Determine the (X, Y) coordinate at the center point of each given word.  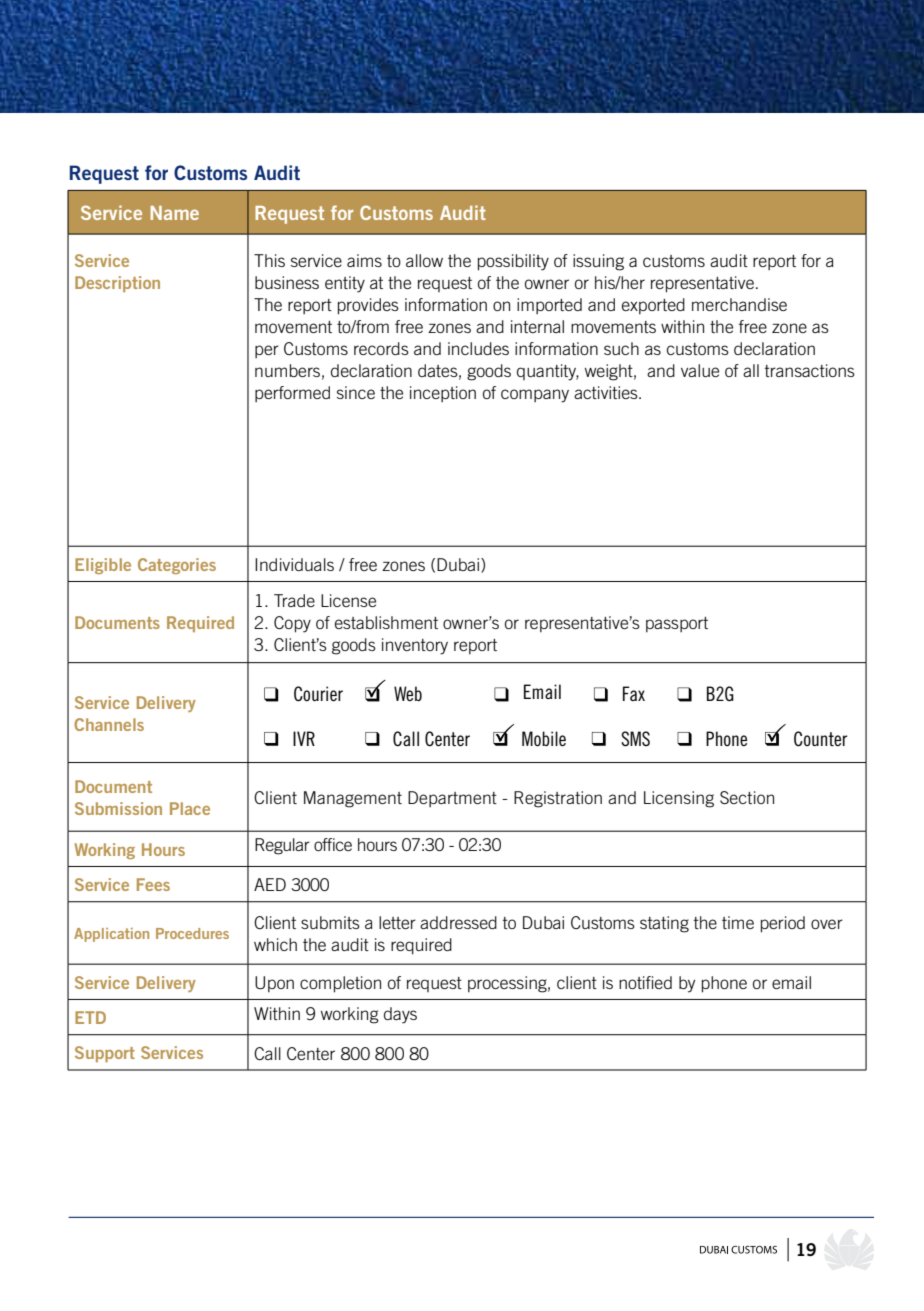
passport (677, 625)
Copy (292, 624)
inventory (415, 646)
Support (105, 1054)
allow (424, 260)
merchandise (739, 304)
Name (174, 213)
